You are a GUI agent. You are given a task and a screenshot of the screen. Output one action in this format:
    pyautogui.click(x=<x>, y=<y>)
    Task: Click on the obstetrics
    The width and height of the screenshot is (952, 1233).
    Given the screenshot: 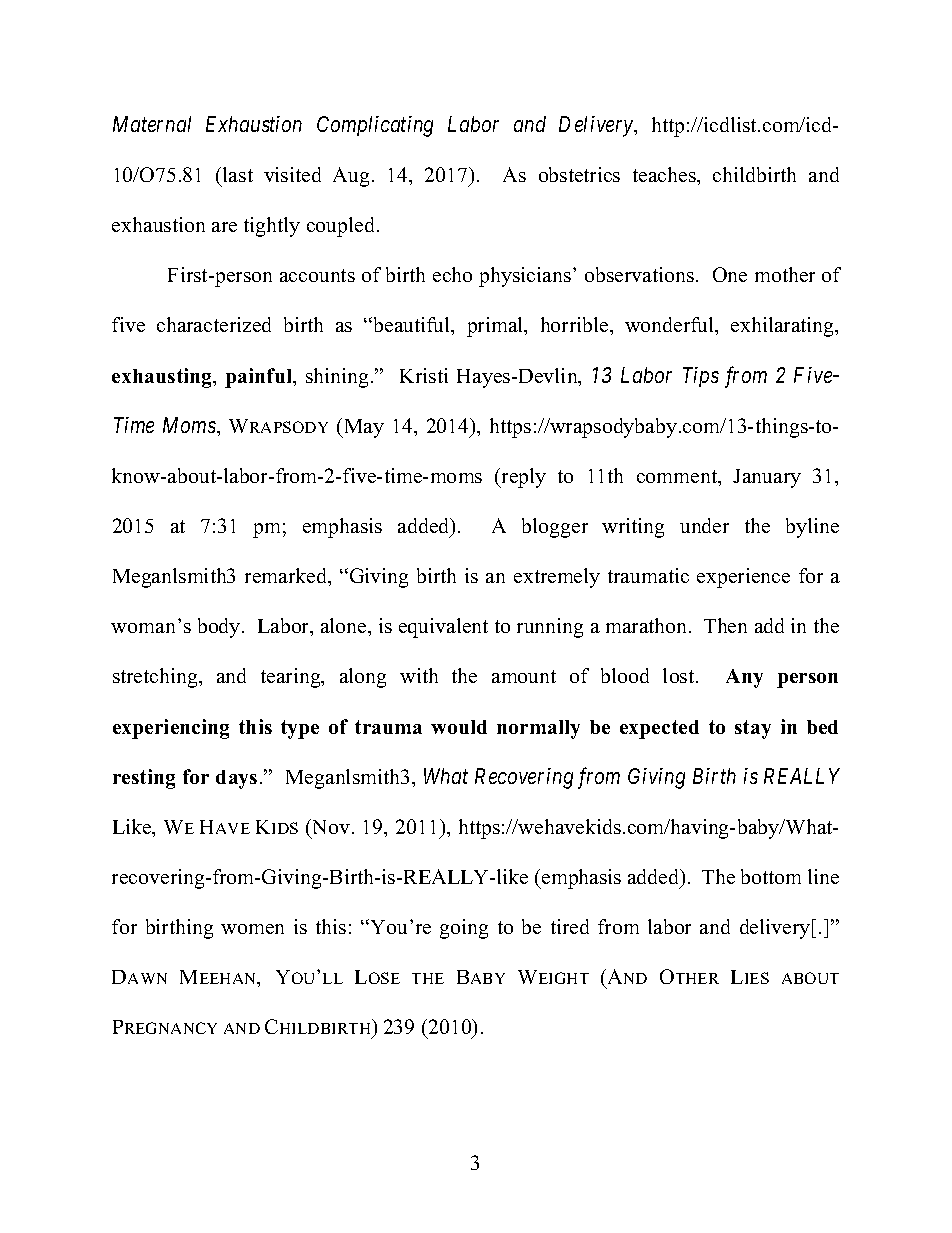 What is the action you would take?
    pyautogui.click(x=579, y=174)
